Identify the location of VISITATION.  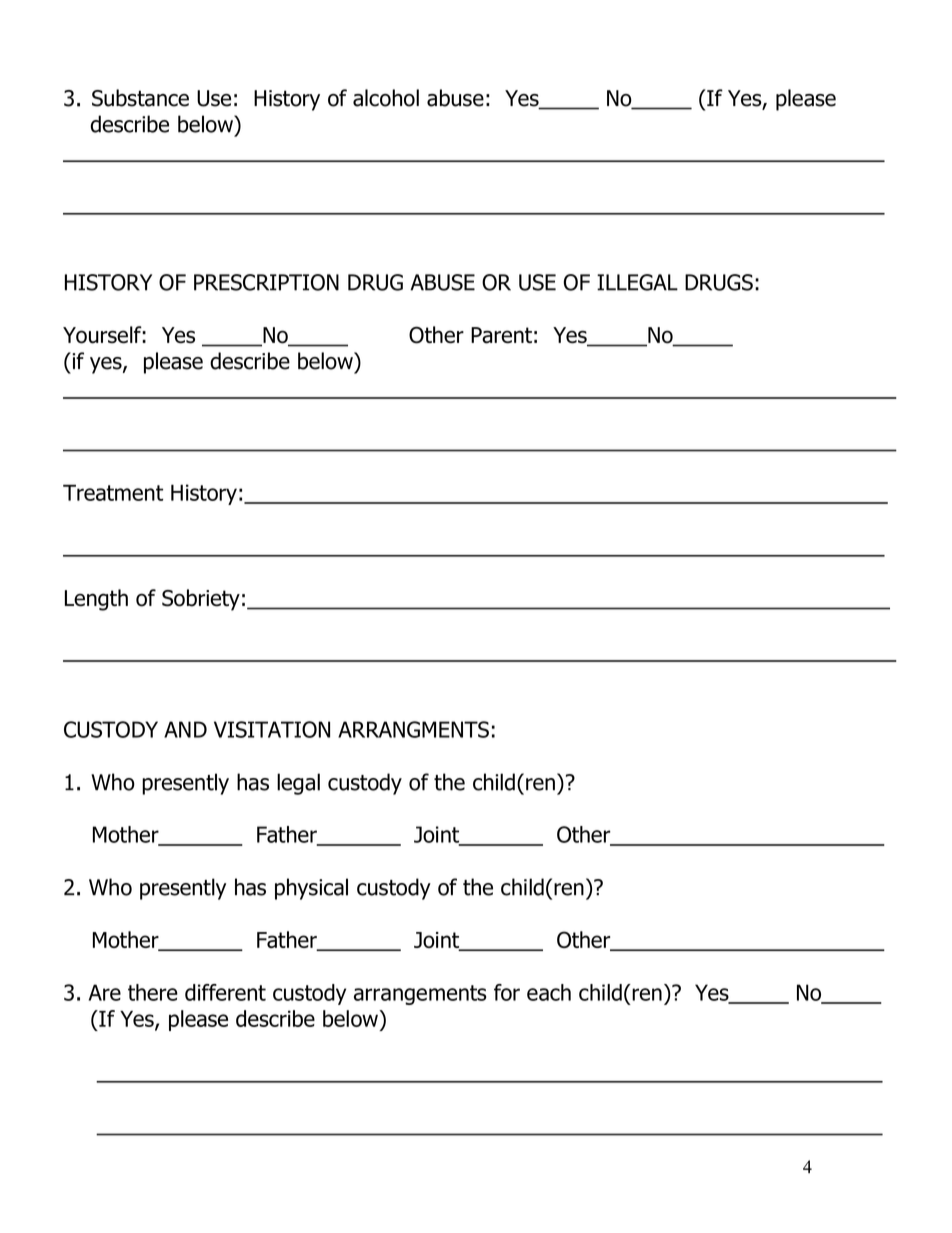
(272, 729).
